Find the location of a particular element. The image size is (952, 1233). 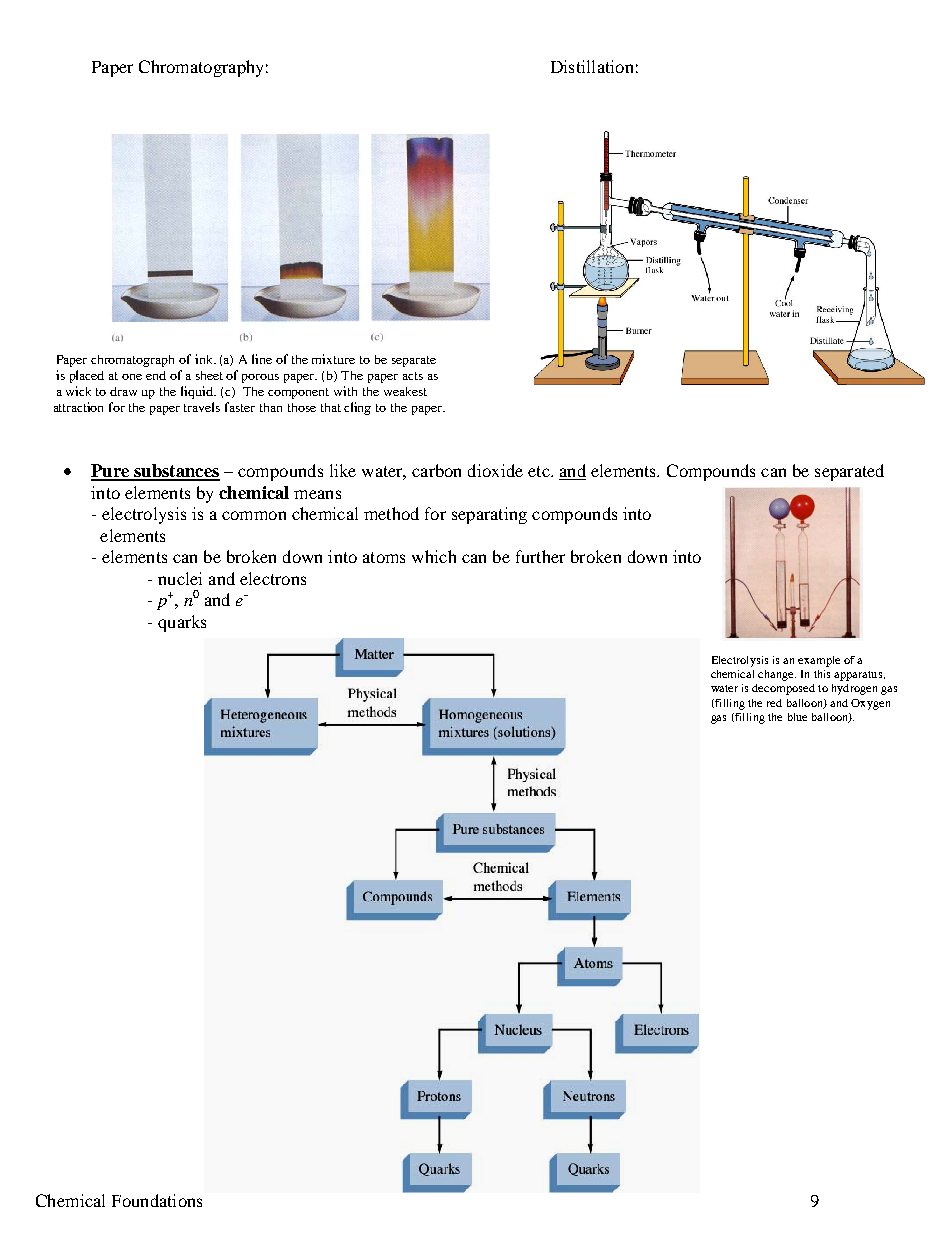

Foundations is located at coordinates (157, 1200).
